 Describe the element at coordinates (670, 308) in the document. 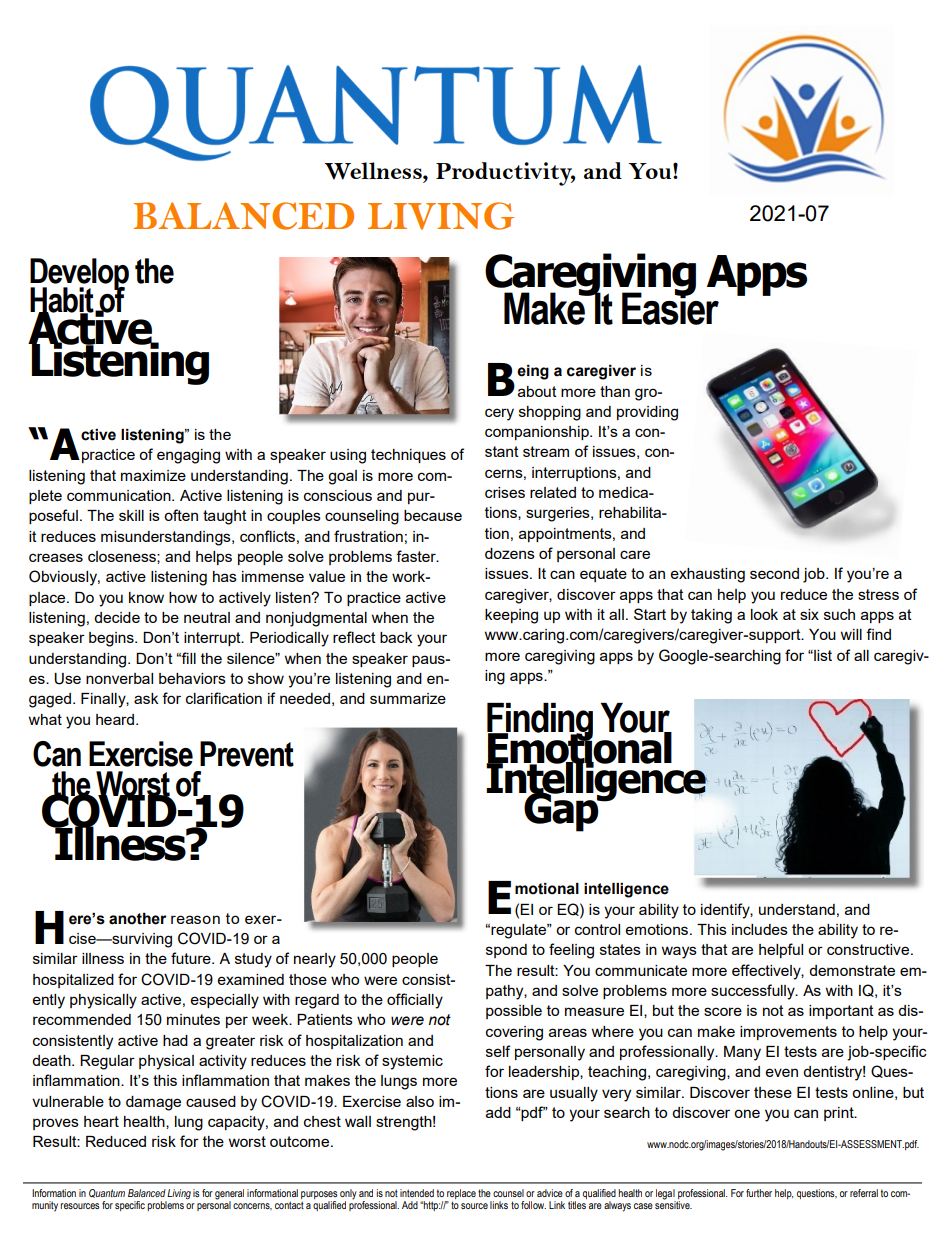

I see `Easier` at that location.
